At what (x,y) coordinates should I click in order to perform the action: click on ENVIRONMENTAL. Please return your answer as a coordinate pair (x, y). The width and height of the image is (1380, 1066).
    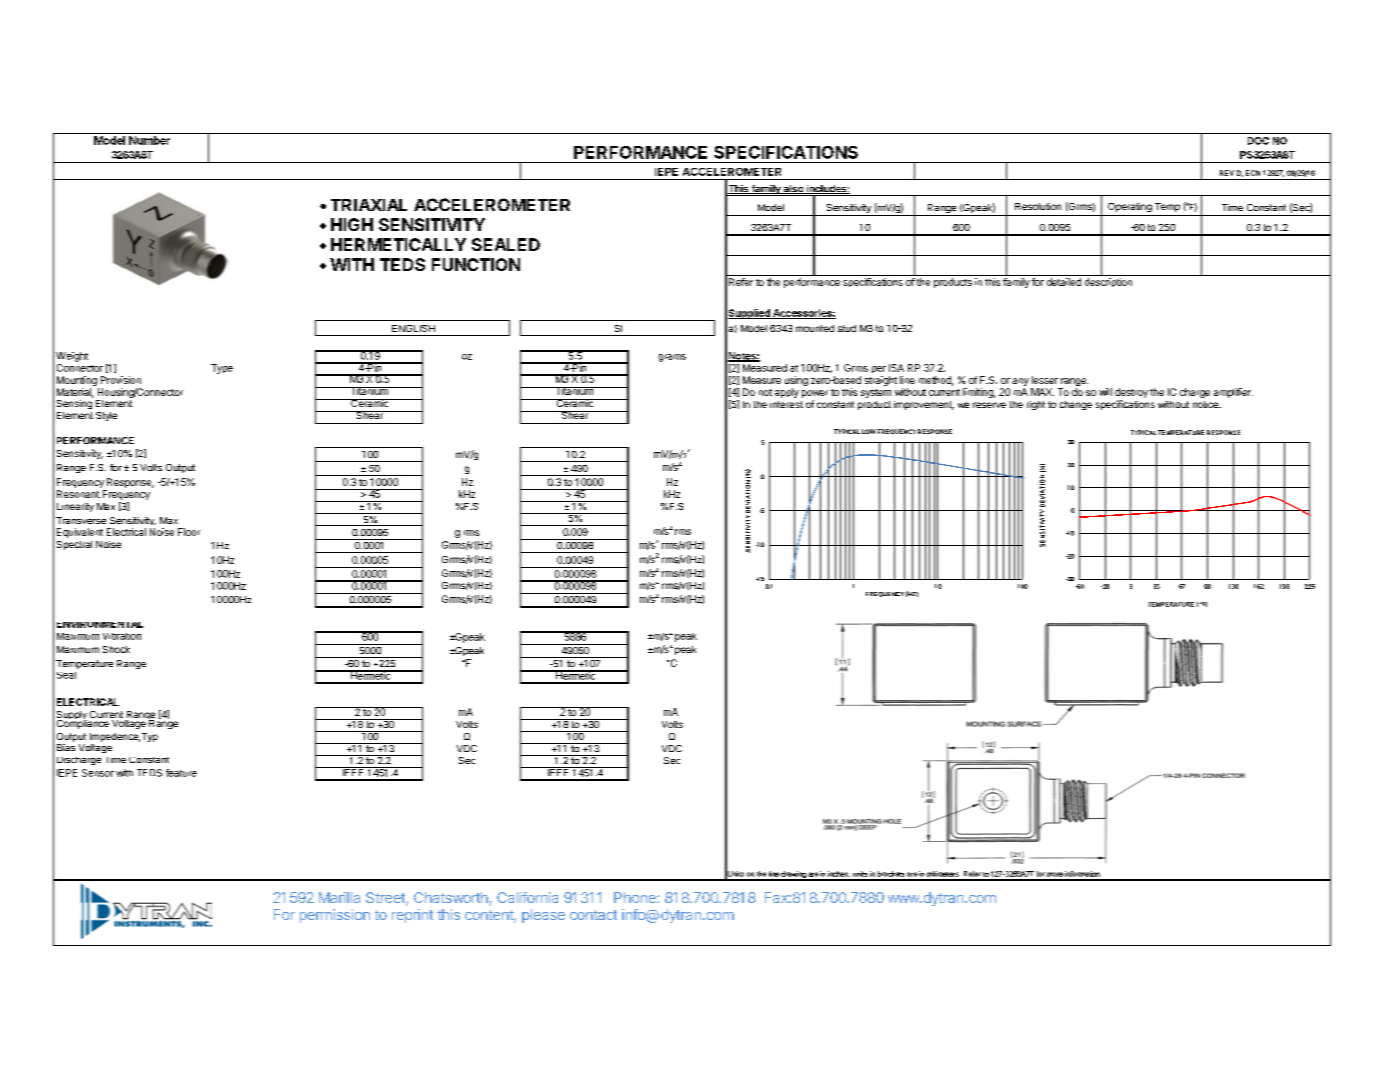
    Looking at the image, I should click on (100, 625).
